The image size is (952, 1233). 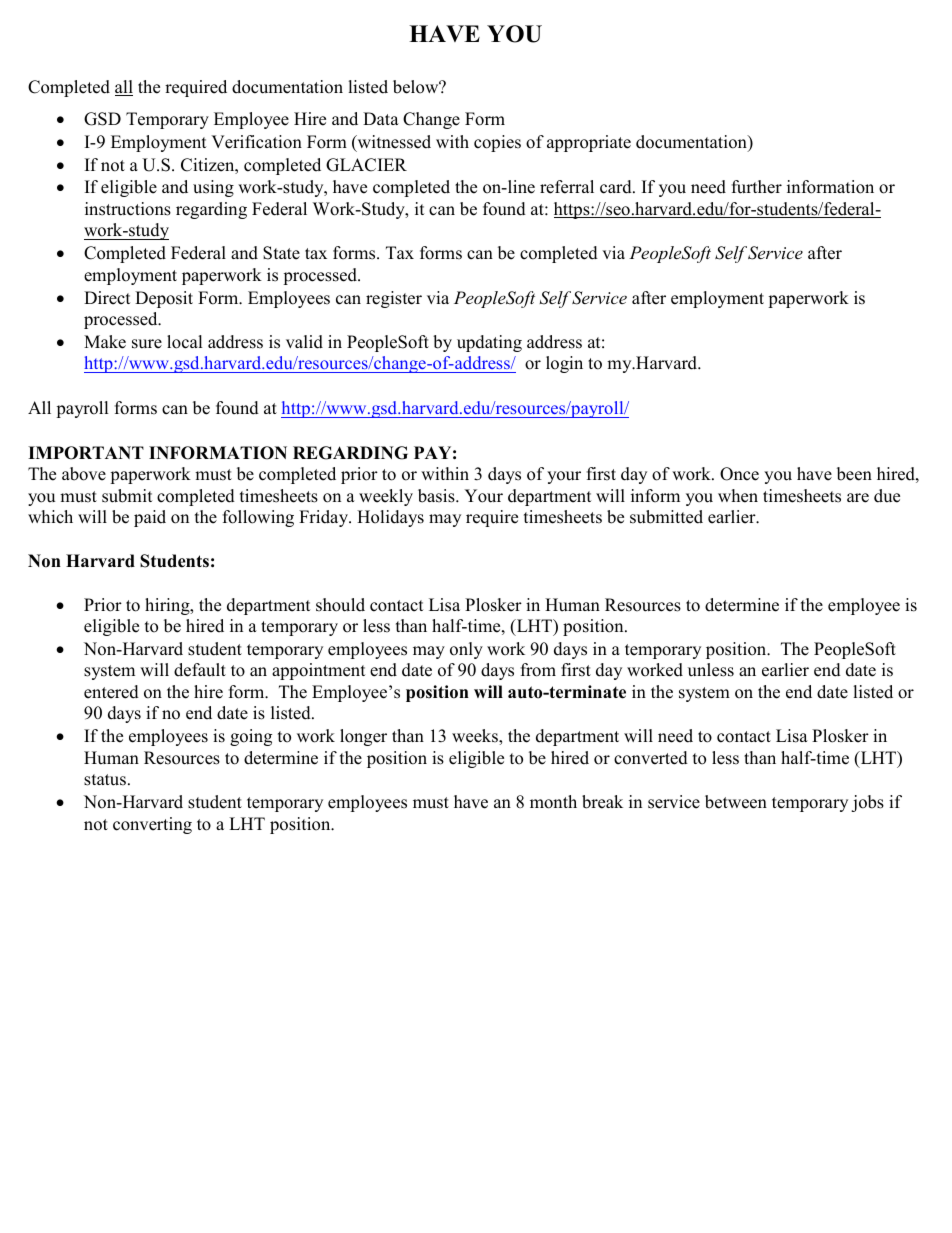 What do you see at coordinates (84, 474) in the image?
I see `above` at bounding box center [84, 474].
